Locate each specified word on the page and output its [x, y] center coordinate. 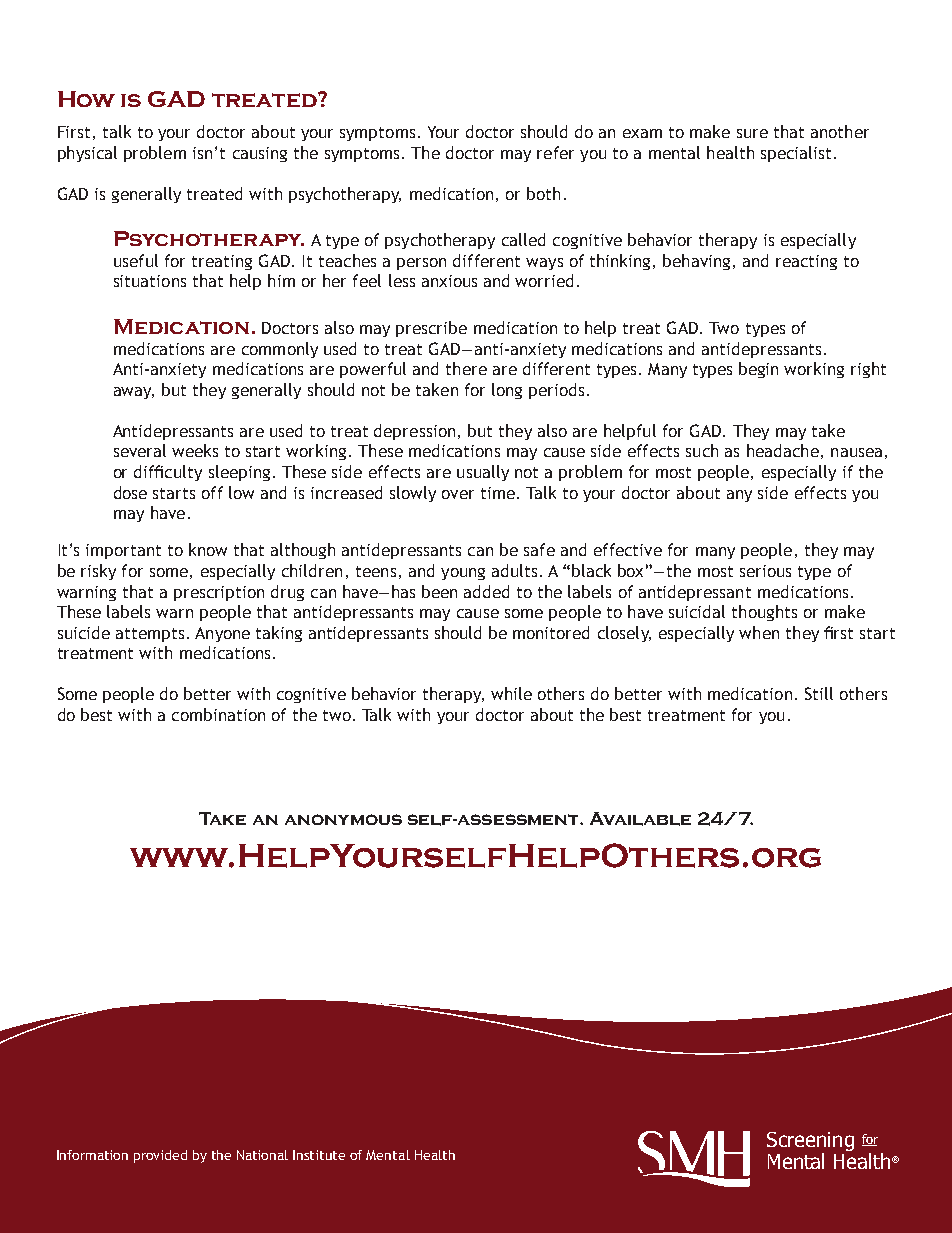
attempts [150, 635]
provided [160, 1156]
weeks [195, 450]
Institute [319, 1155]
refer [555, 152]
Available [640, 819]
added [486, 591]
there [466, 368]
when [759, 632]
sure [752, 133]
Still [819, 693]
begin [758, 370]
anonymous [343, 819]
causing [260, 154]
